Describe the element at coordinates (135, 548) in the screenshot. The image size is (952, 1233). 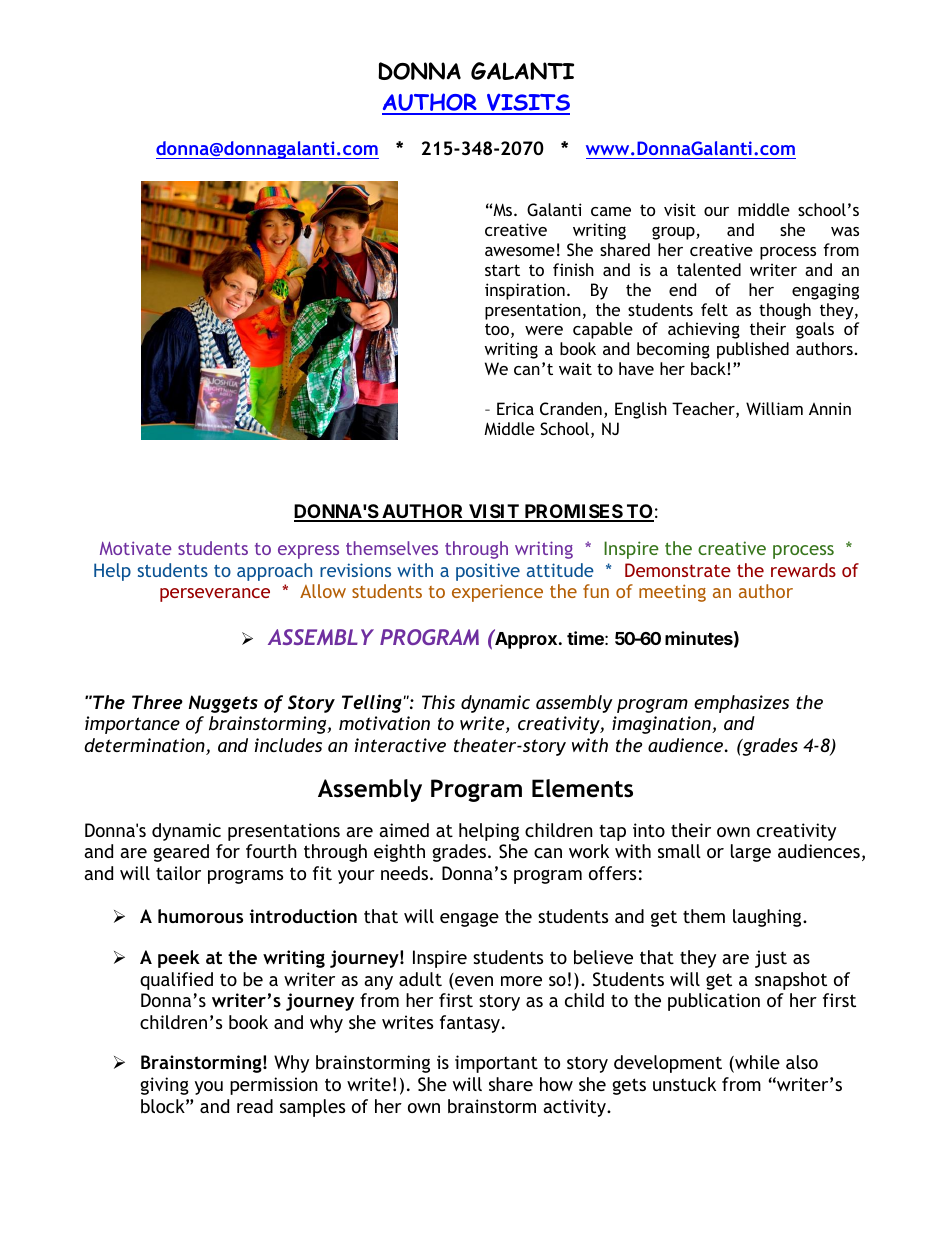
I see `Motivate` at that location.
